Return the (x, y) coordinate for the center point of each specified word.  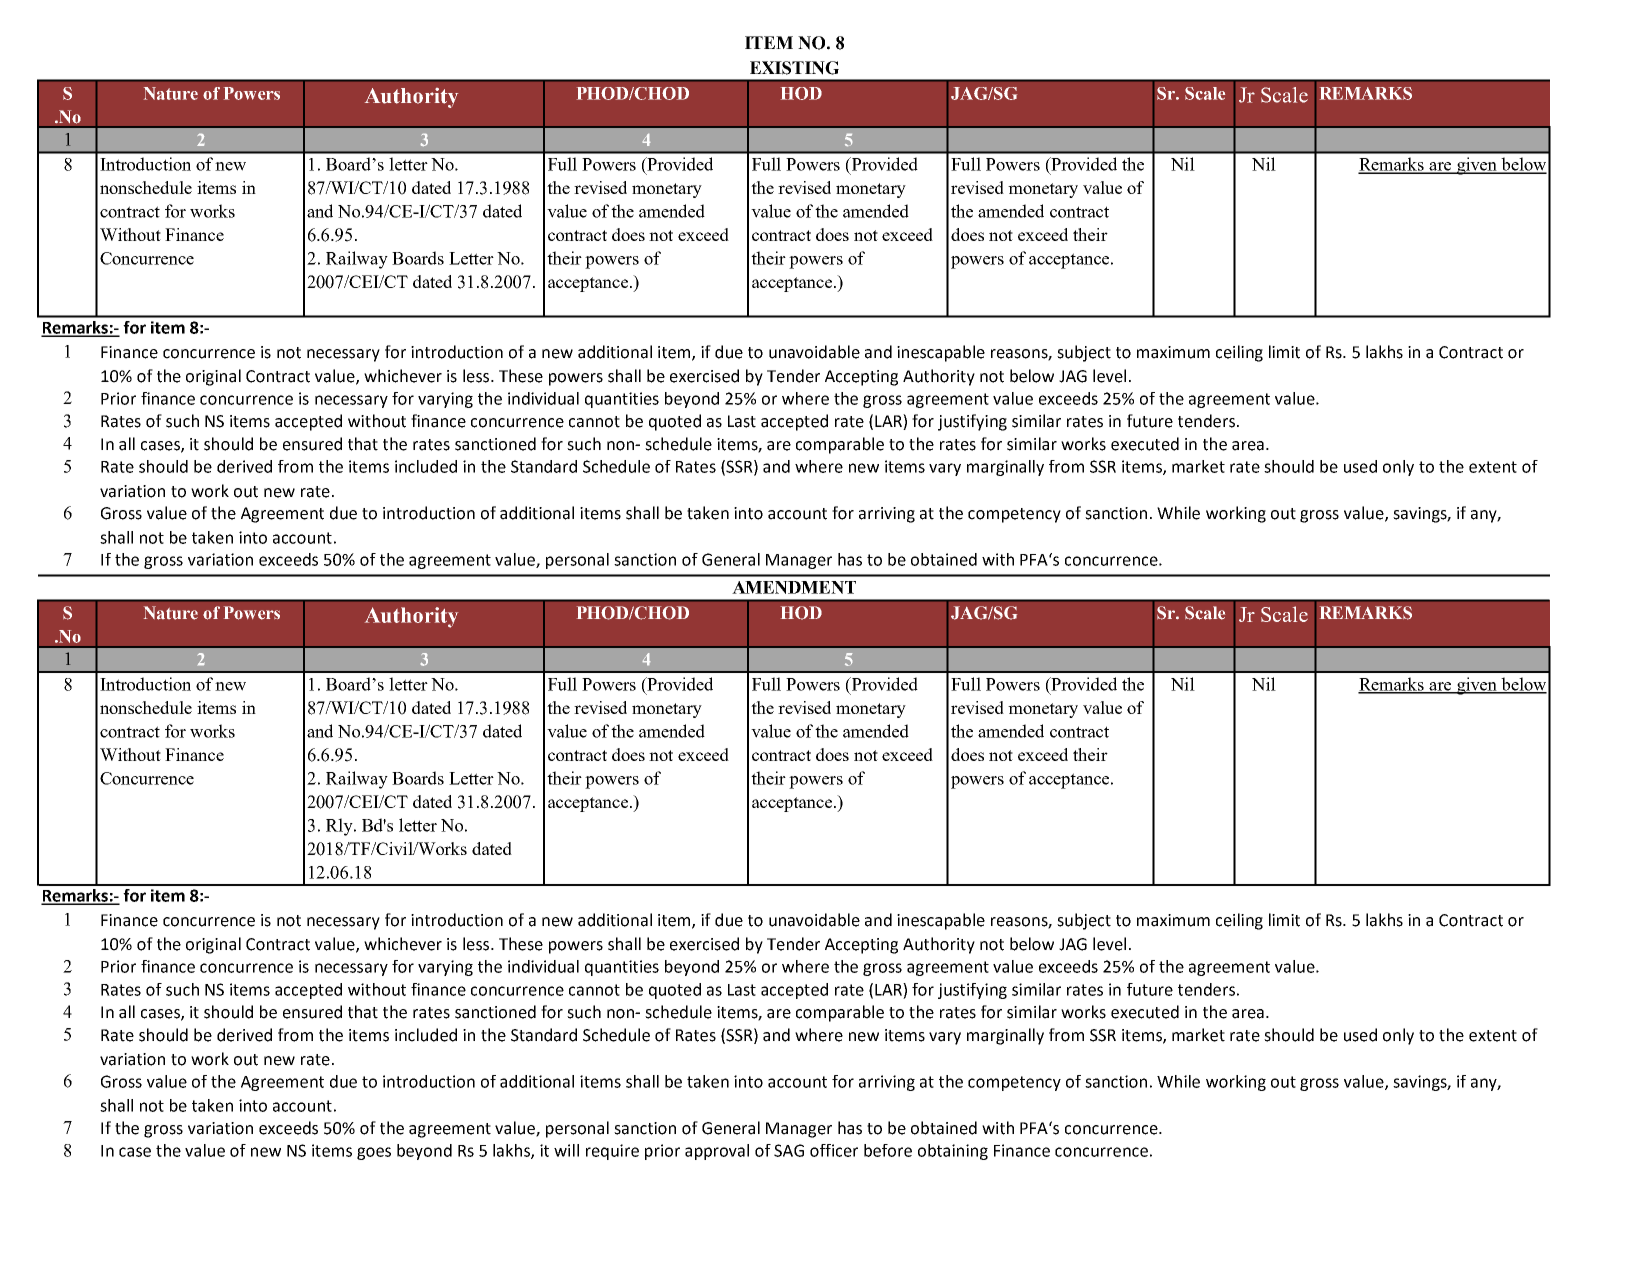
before (888, 1150)
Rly (340, 827)
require (612, 1152)
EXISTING (794, 68)
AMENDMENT (794, 587)
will (566, 1150)
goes (374, 1153)
